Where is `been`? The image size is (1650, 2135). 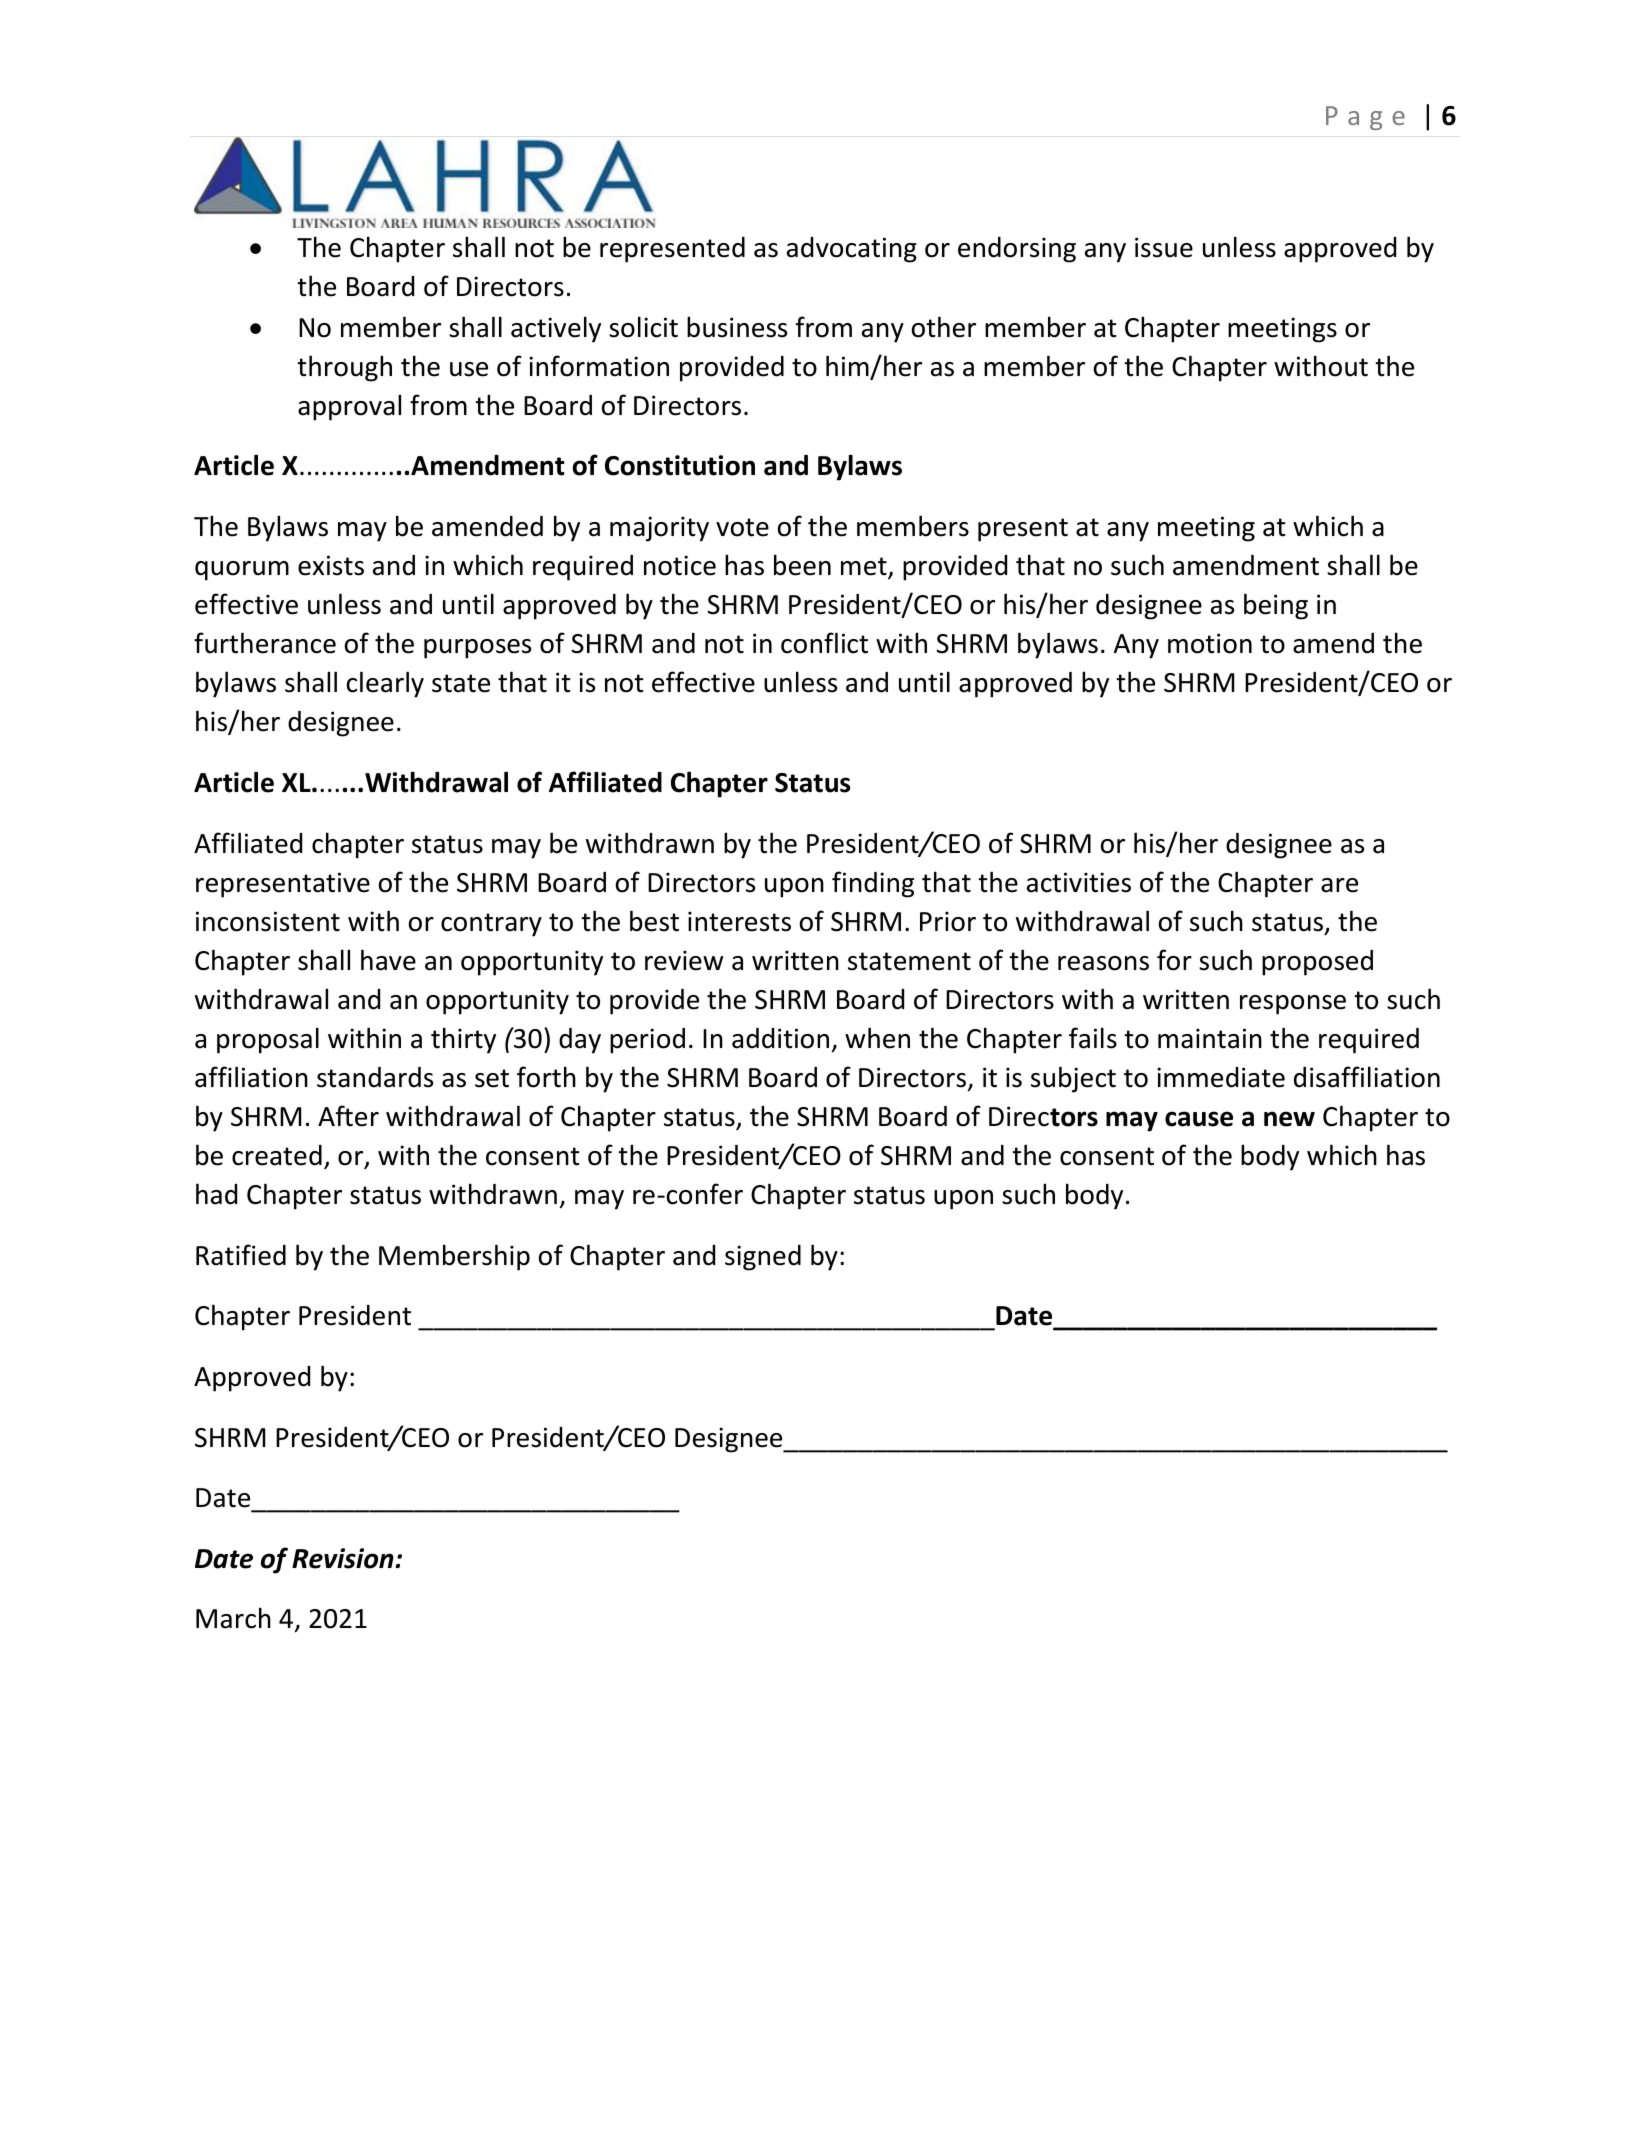
been is located at coordinates (802, 565).
